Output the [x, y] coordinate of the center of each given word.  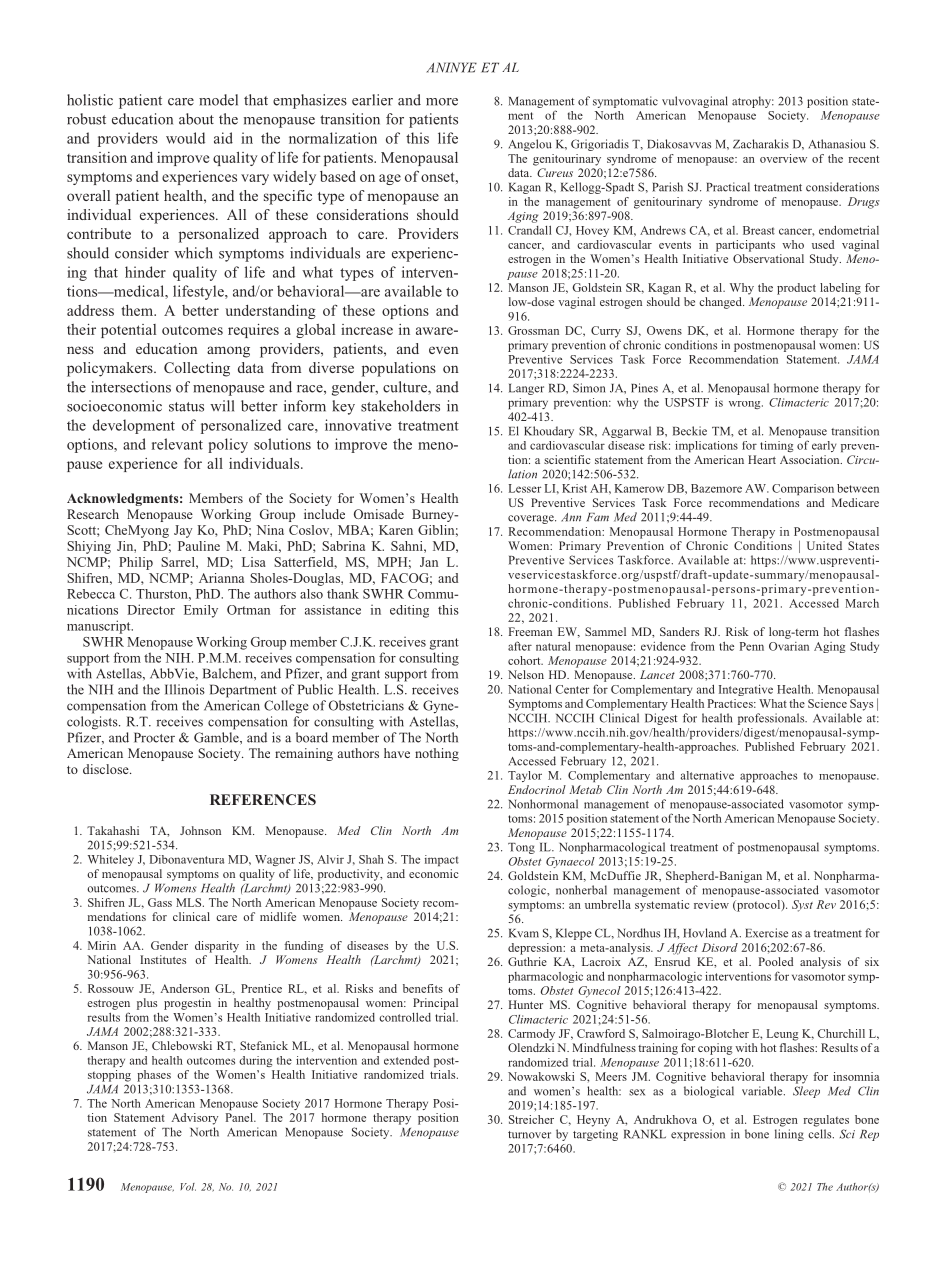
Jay [183, 531]
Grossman [533, 330]
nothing [437, 754]
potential [128, 331]
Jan [429, 562]
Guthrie [527, 961]
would [185, 138]
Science [827, 703]
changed [721, 303]
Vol [188, 1187]
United [824, 545]
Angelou [530, 145]
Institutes [163, 959]
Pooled [776, 961]
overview [783, 158]
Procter [154, 737]
